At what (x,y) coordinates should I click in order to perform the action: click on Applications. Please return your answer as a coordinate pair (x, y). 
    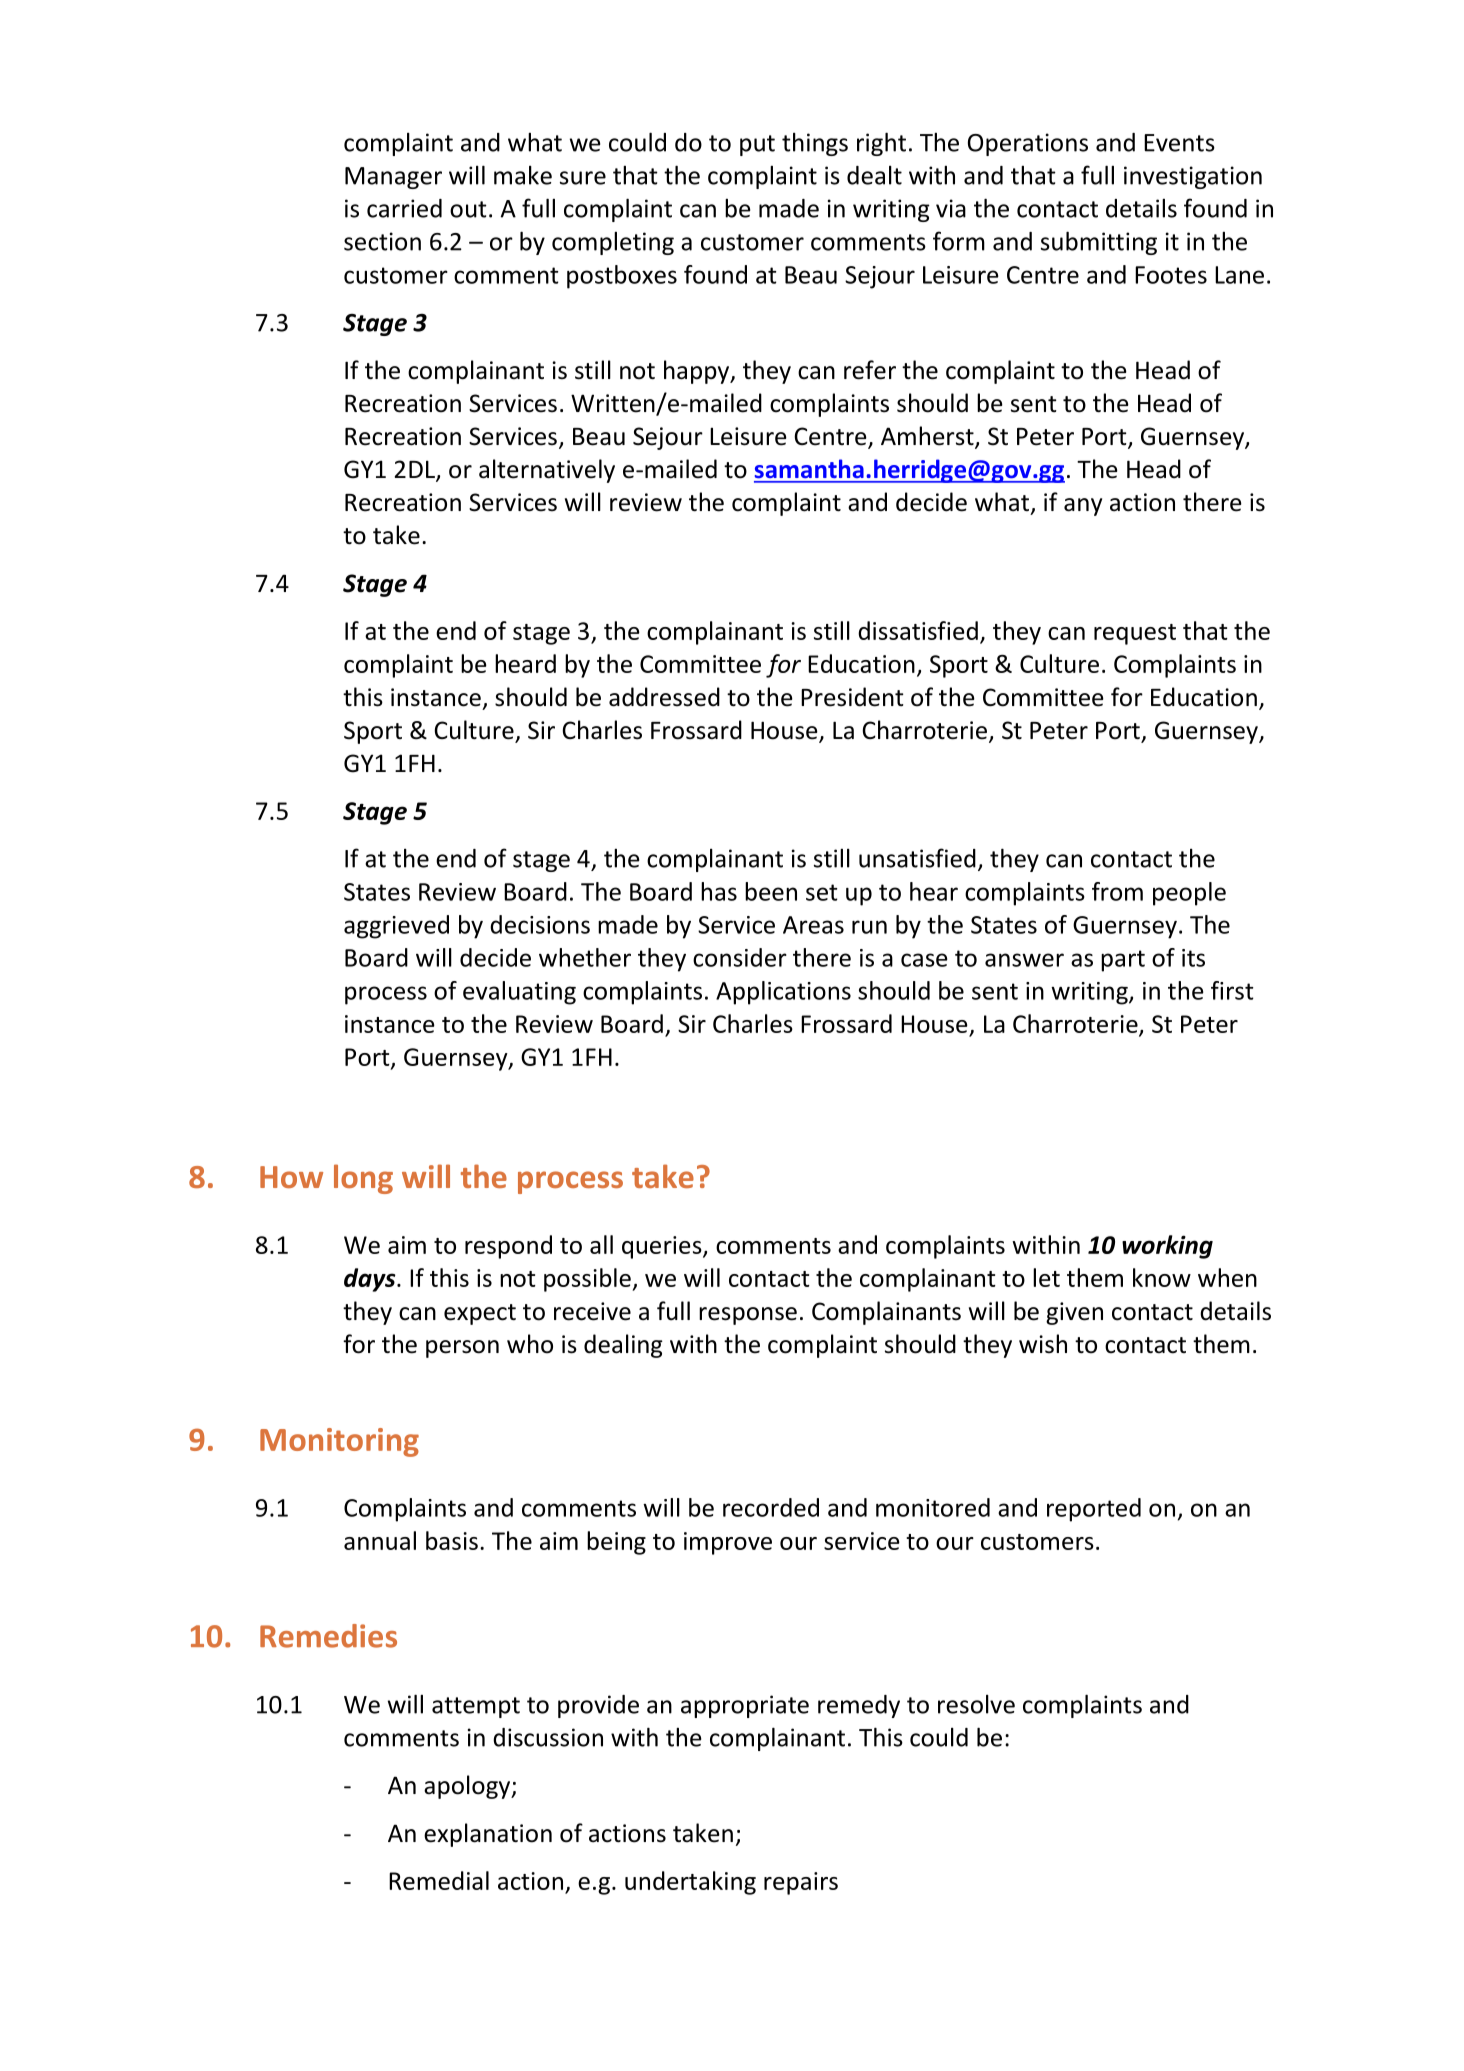
    Looking at the image, I should click on (783, 993).
